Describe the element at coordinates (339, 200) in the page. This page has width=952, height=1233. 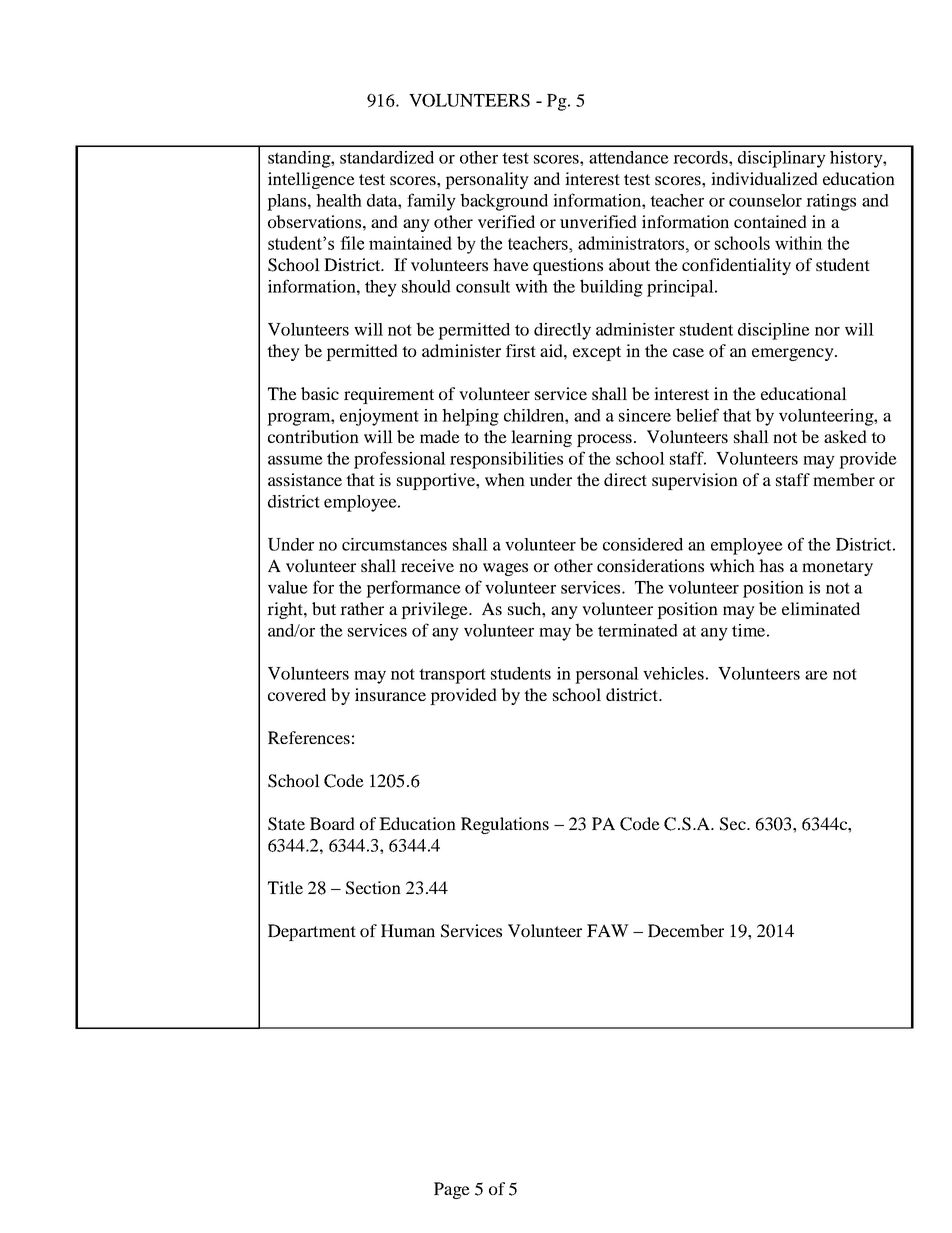
I see `health` at that location.
